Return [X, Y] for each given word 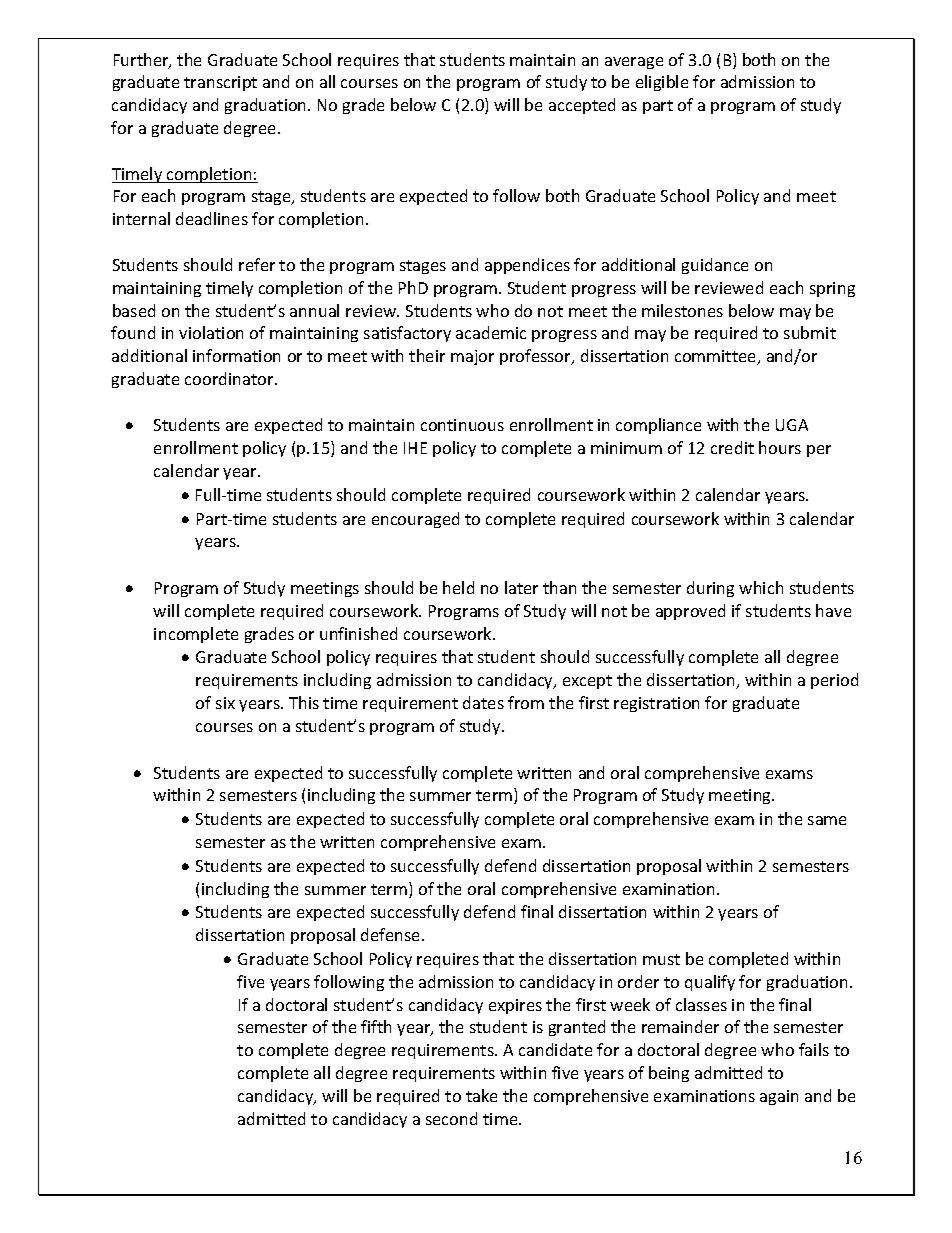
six [225, 703]
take [481, 1095]
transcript [220, 83]
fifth [376, 1026]
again [779, 1097]
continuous [462, 425]
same [827, 820]
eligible [662, 83]
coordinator [230, 378]
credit [732, 447]
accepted [582, 106]
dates [483, 702]
